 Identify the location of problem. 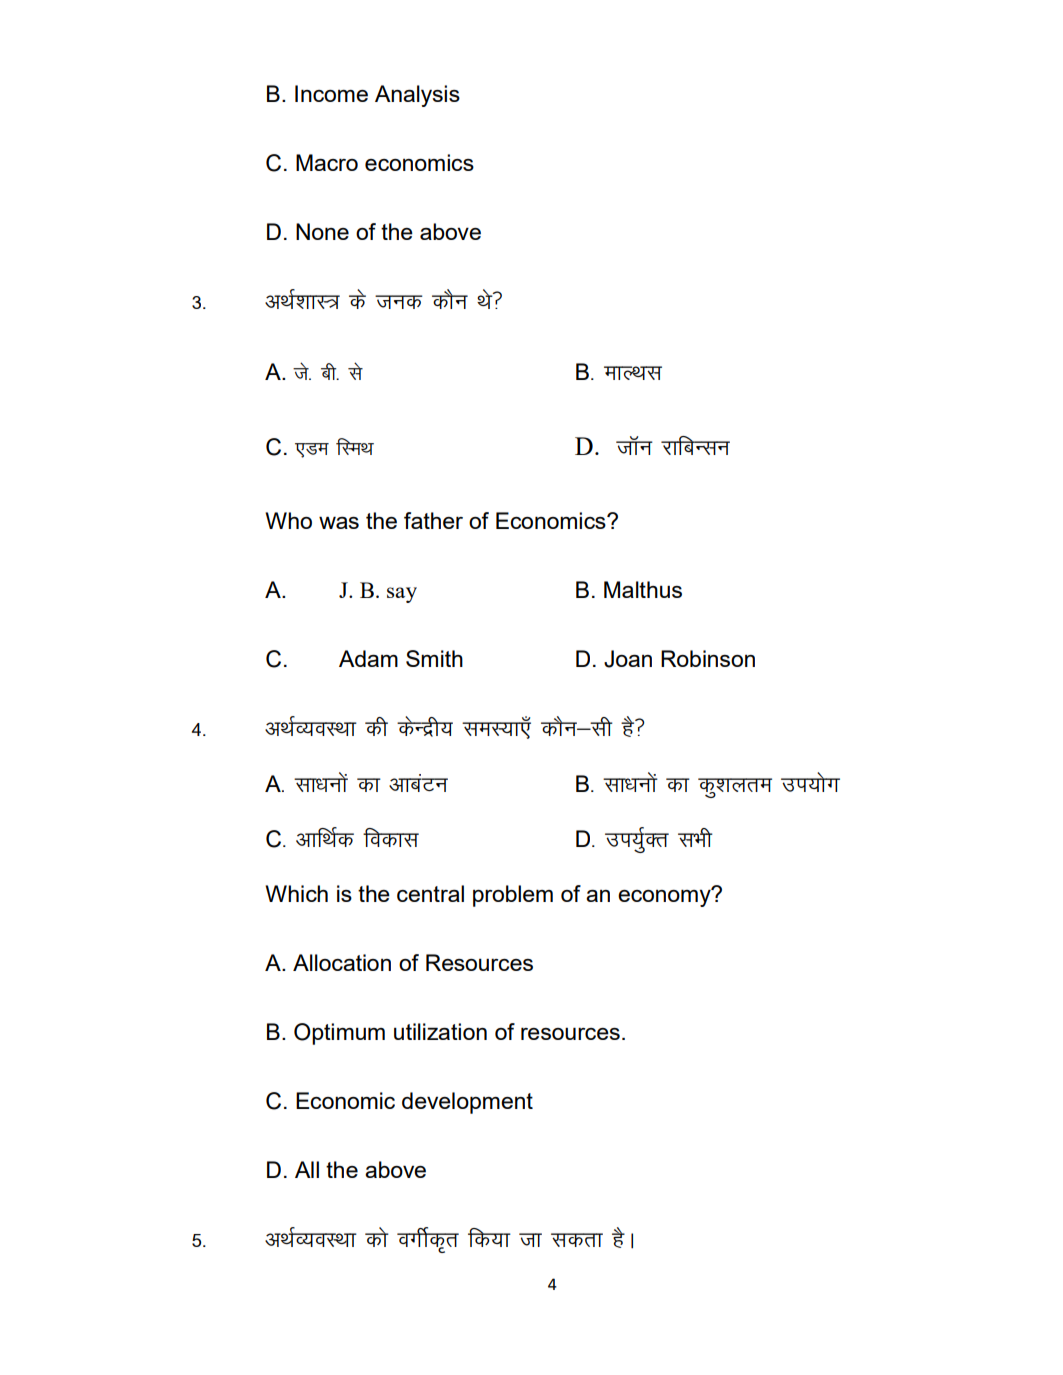
(513, 896).
